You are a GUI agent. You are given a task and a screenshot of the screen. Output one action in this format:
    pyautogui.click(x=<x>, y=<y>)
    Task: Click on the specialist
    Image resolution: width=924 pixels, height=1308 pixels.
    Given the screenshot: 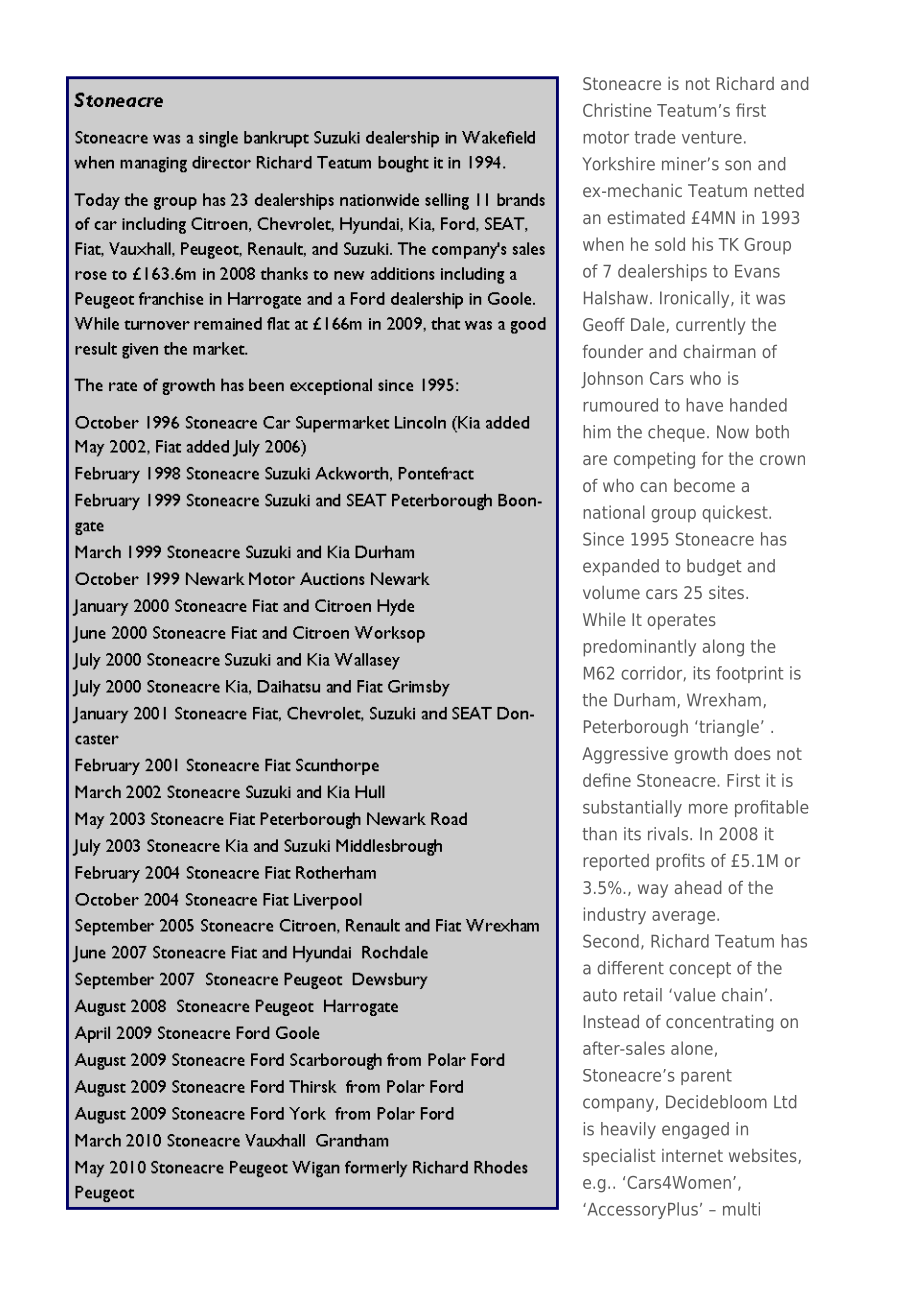 What is the action you would take?
    pyautogui.click(x=619, y=1157)
